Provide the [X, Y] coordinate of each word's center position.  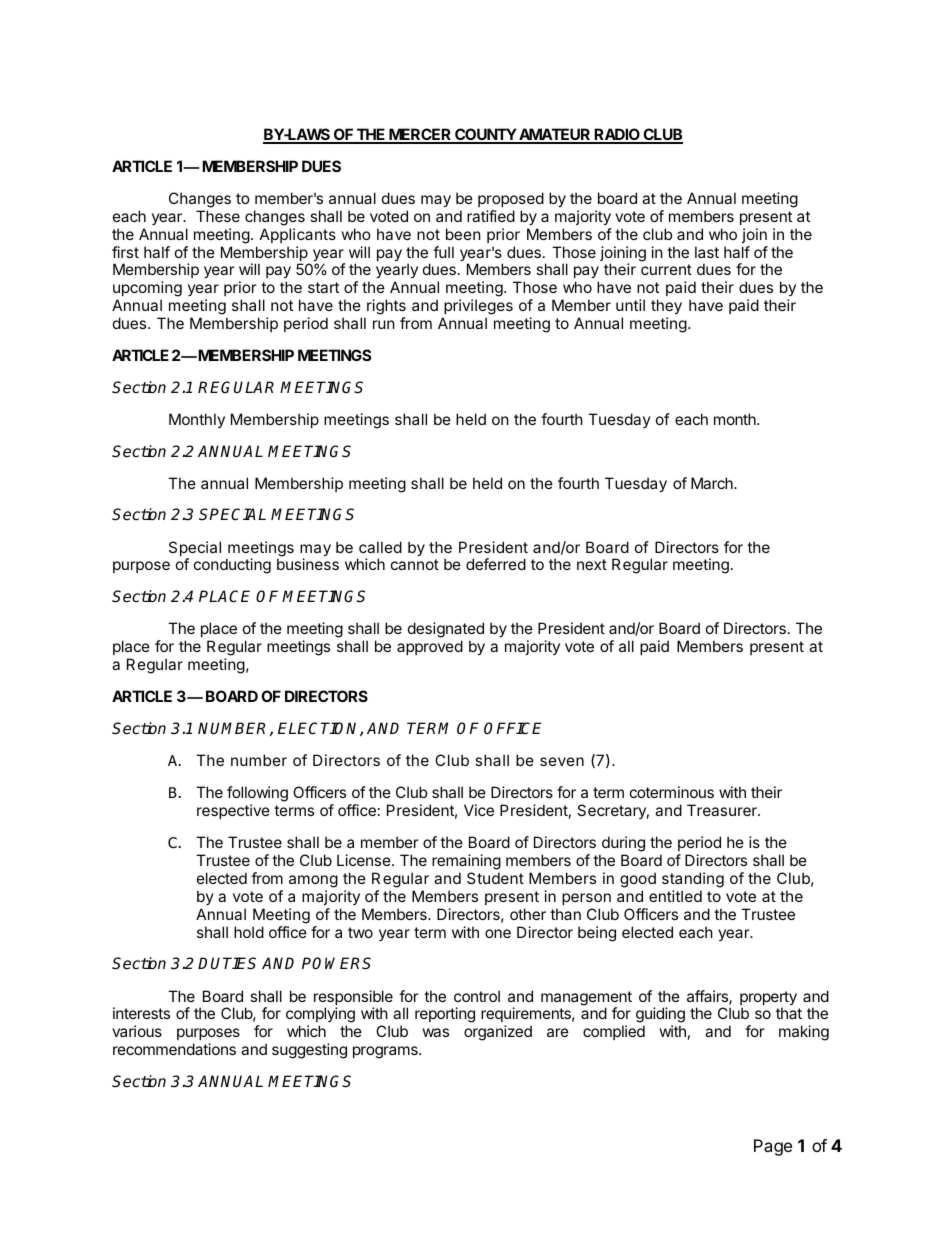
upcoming [147, 290]
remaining [466, 862]
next [592, 564]
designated [446, 631]
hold [249, 932]
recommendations [174, 1049]
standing [693, 880]
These [218, 216]
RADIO [617, 135]
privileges [477, 308]
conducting [232, 566]
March [713, 483]
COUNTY [485, 135]
